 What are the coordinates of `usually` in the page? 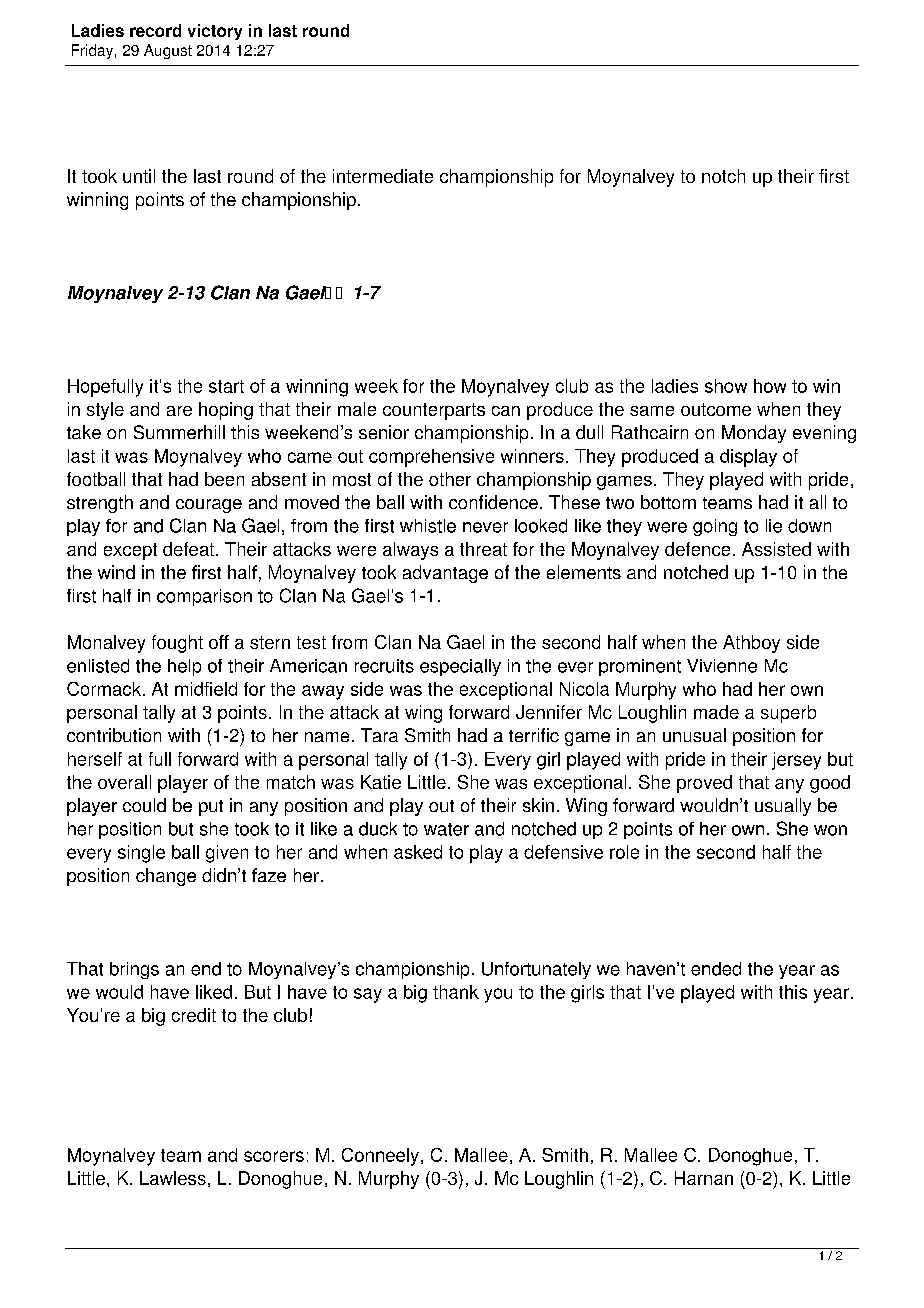 It's located at (783, 807).
